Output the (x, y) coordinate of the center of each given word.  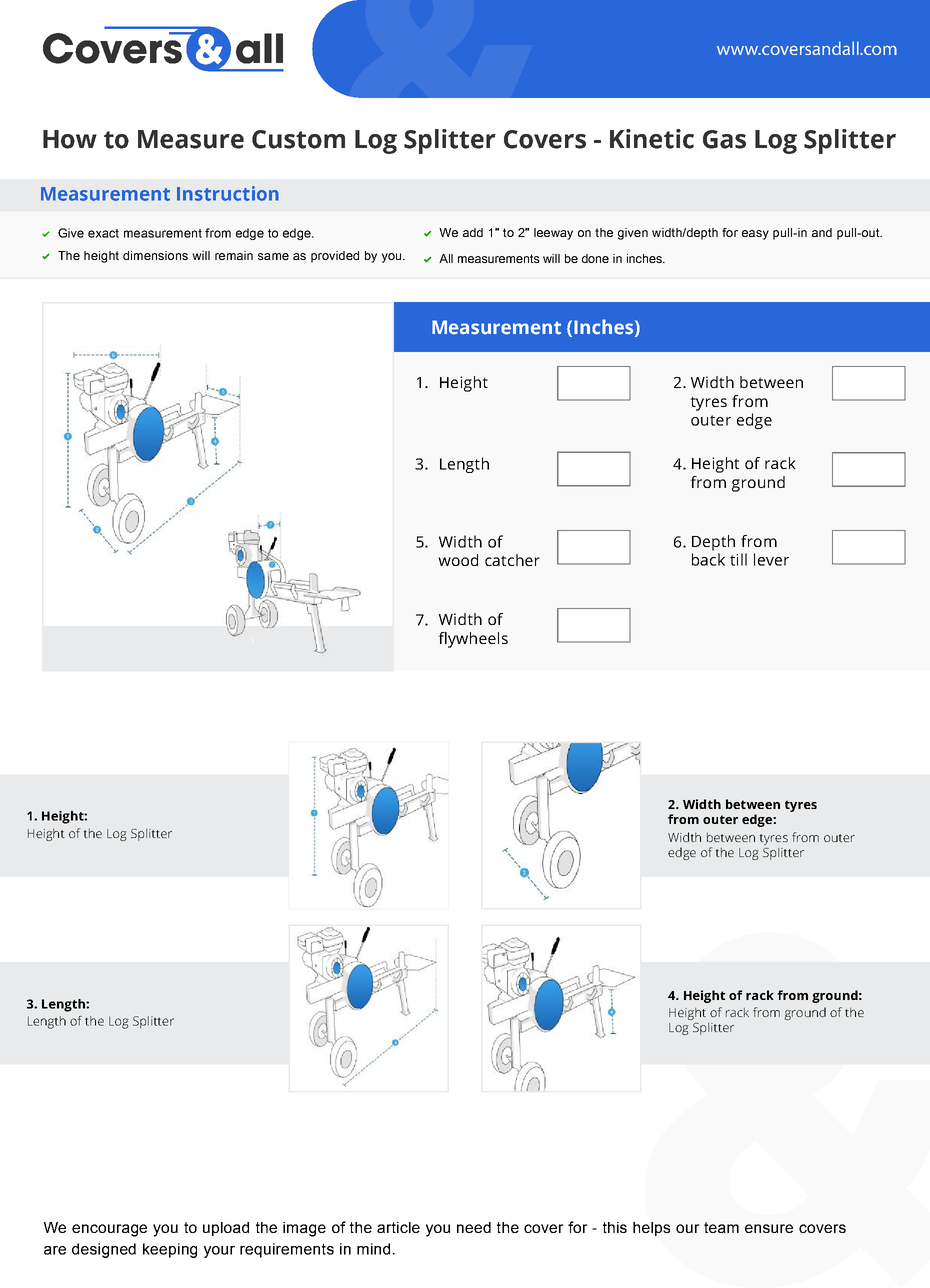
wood (458, 560)
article (398, 1227)
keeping (170, 1250)
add (473, 232)
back (708, 559)
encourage (109, 1230)
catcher (512, 560)
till (738, 559)
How (70, 139)
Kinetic (652, 139)
